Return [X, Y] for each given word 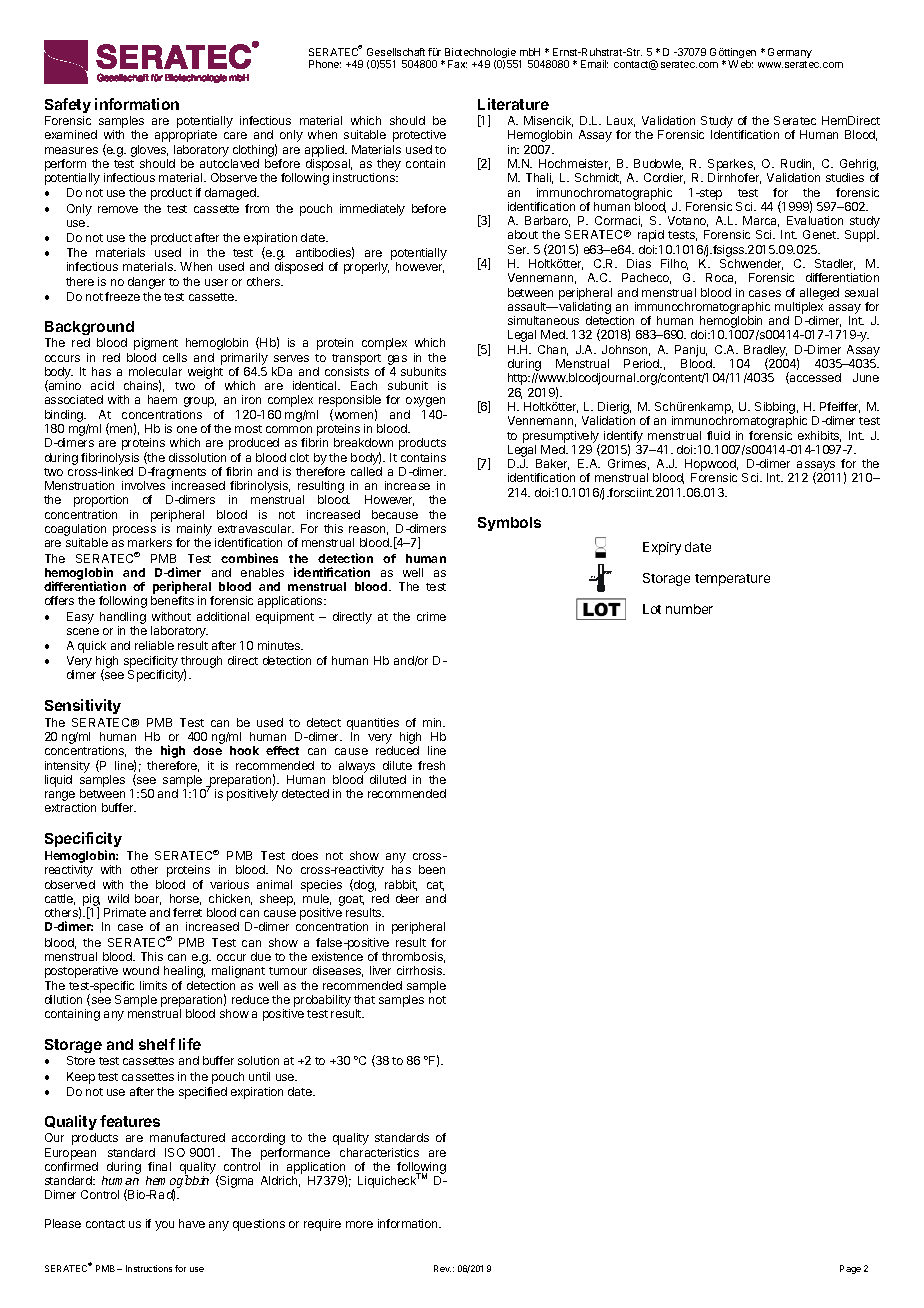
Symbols [509, 524]
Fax [457, 64]
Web [740, 64]
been [432, 869]
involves [143, 485]
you [164, 1226]
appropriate [186, 136]
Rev [442, 1268]
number [689, 609]
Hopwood [711, 466]
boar [148, 899]
